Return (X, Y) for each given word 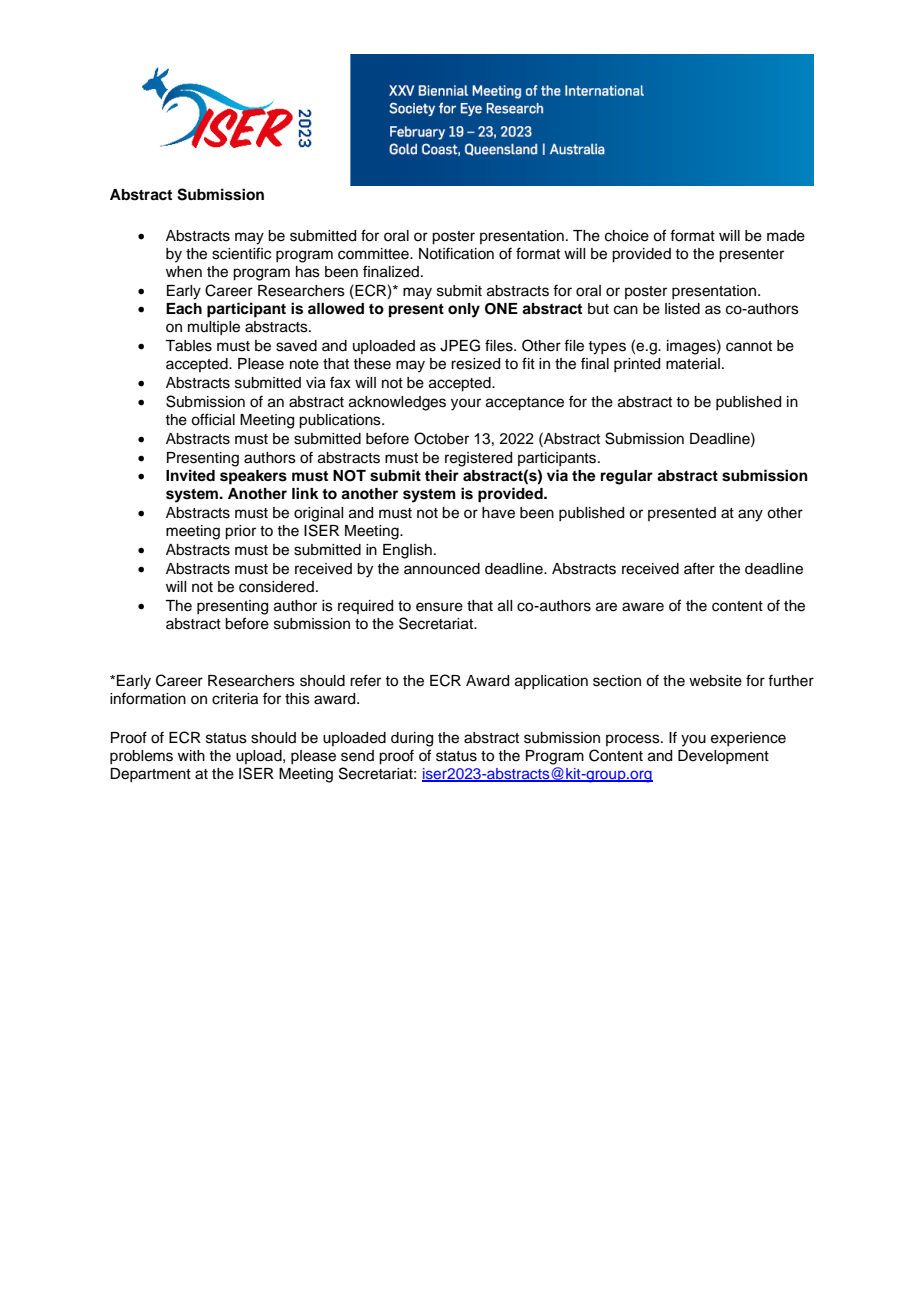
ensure (439, 607)
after (699, 568)
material (693, 364)
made (786, 236)
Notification (456, 253)
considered (276, 587)
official (213, 419)
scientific (241, 253)
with (191, 755)
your (466, 404)
